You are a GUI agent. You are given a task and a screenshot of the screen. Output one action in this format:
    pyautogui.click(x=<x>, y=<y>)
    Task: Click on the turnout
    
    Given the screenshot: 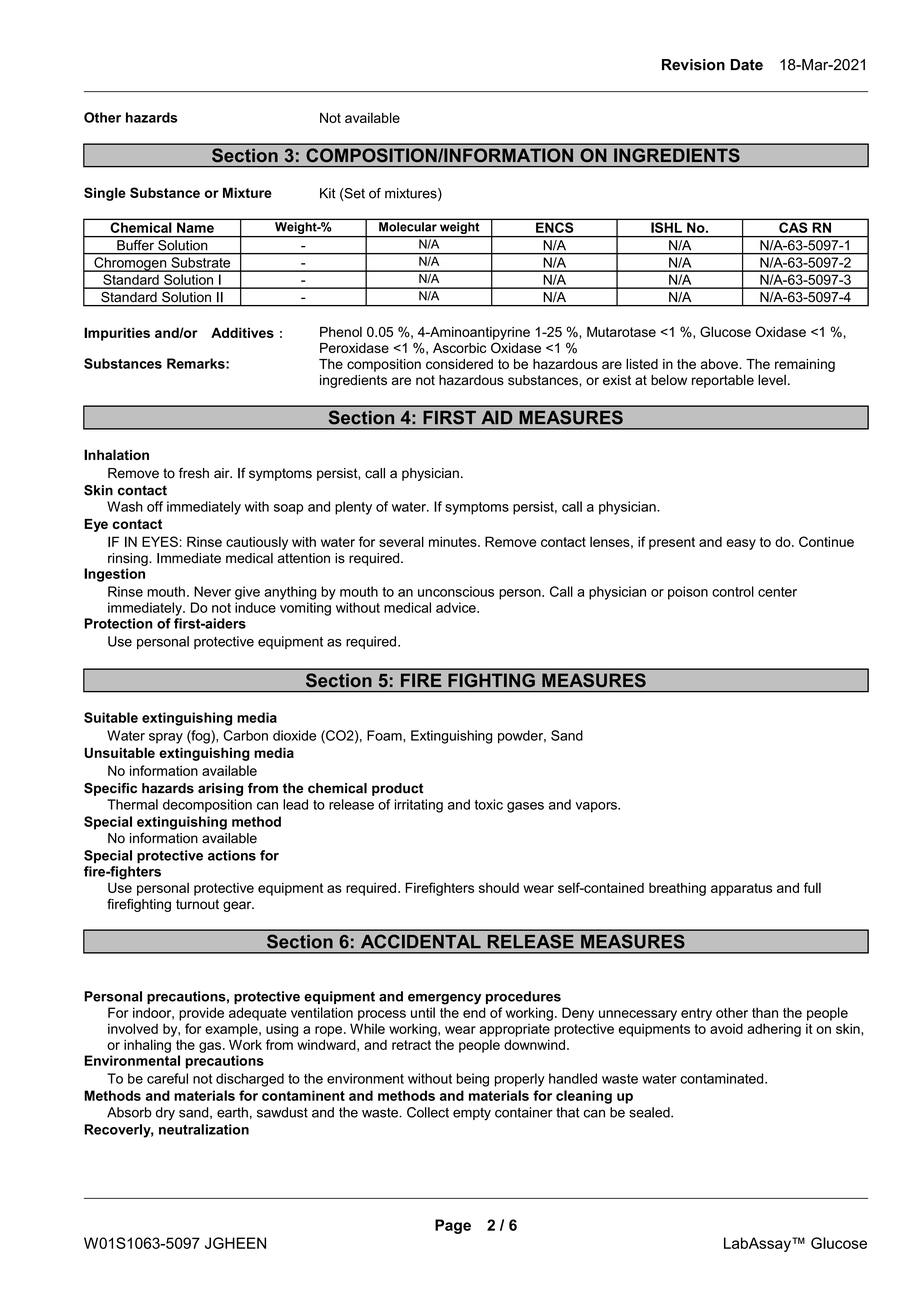 What is the action you would take?
    pyautogui.click(x=197, y=904)
